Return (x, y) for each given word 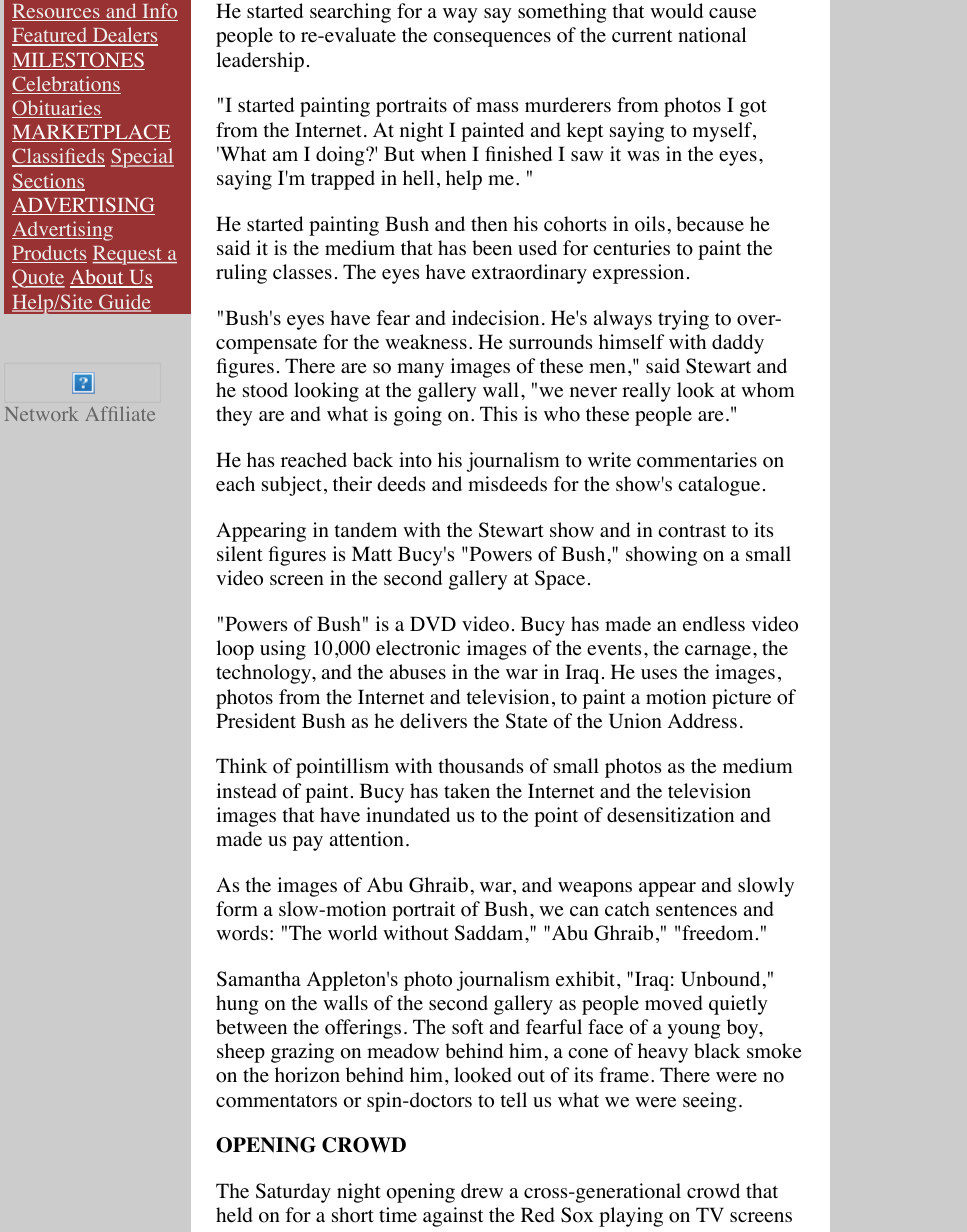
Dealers (124, 36)
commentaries (697, 460)
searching (350, 13)
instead (246, 791)
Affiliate (120, 413)
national (712, 35)
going (418, 416)
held (234, 1215)
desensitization (670, 815)
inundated (408, 815)
